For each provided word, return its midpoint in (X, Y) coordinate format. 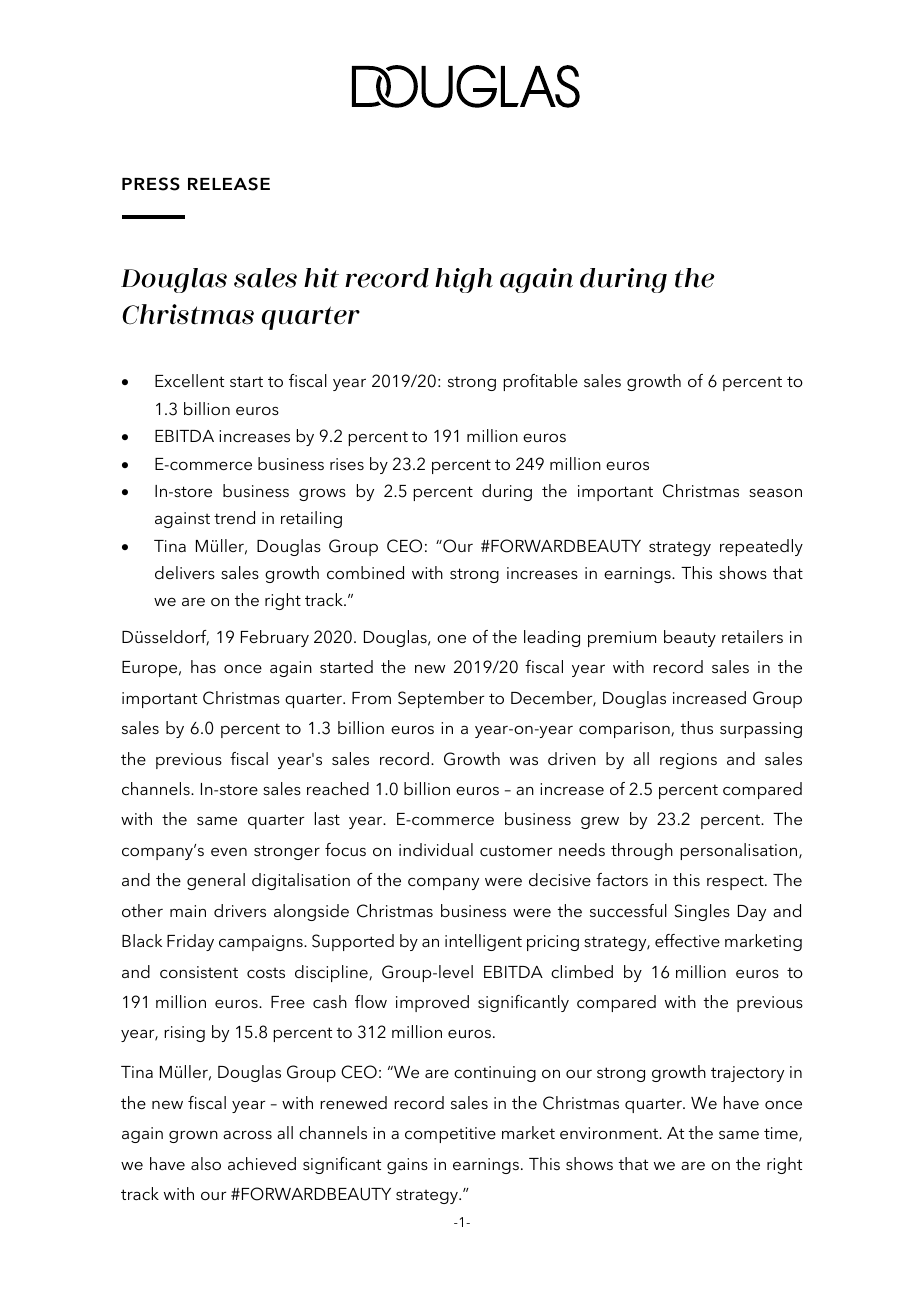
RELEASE (229, 184)
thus (697, 727)
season (775, 492)
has (203, 666)
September (441, 699)
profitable (540, 382)
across (247, 1134)
